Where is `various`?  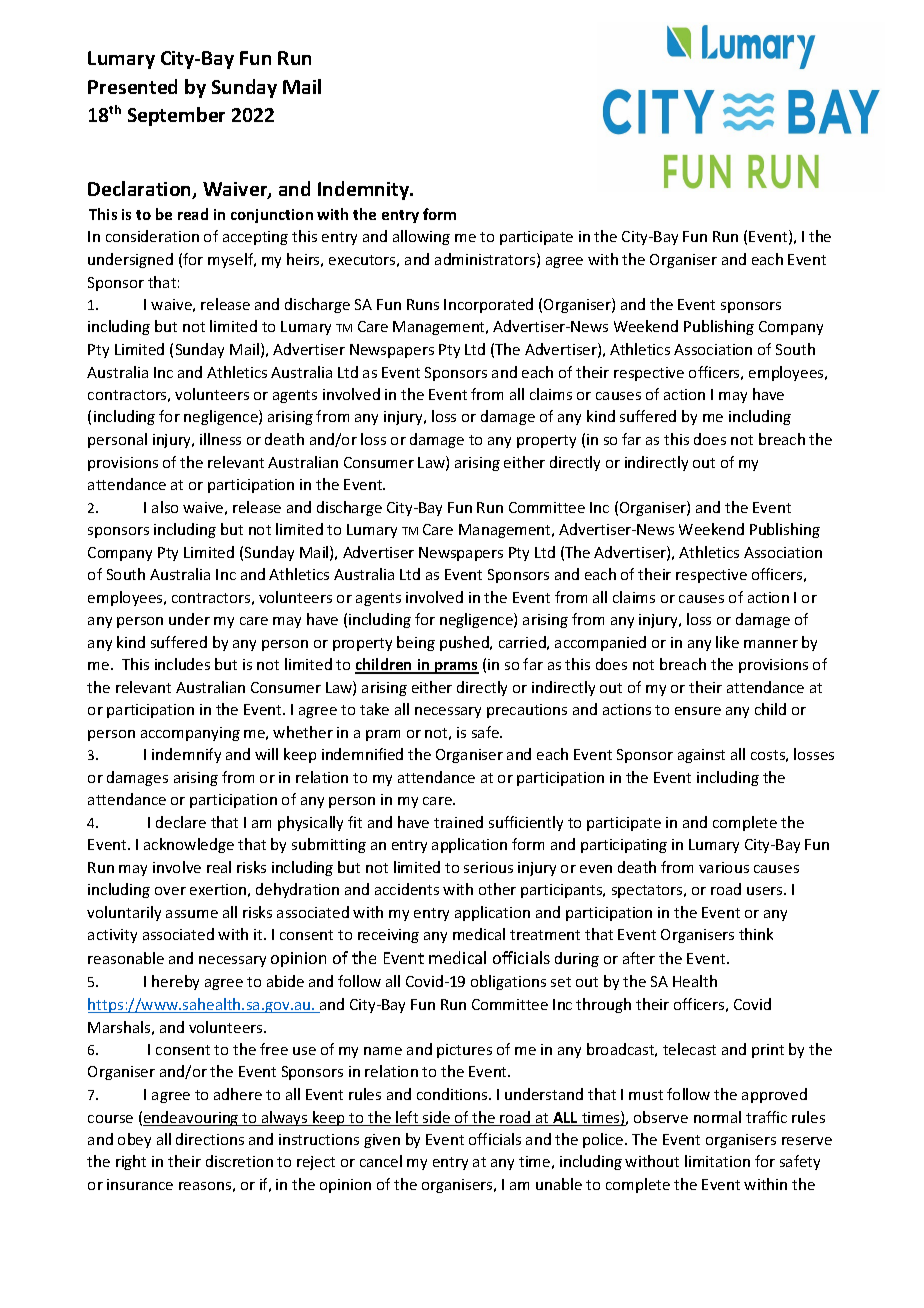 various is located at coordinates (724, 867).
